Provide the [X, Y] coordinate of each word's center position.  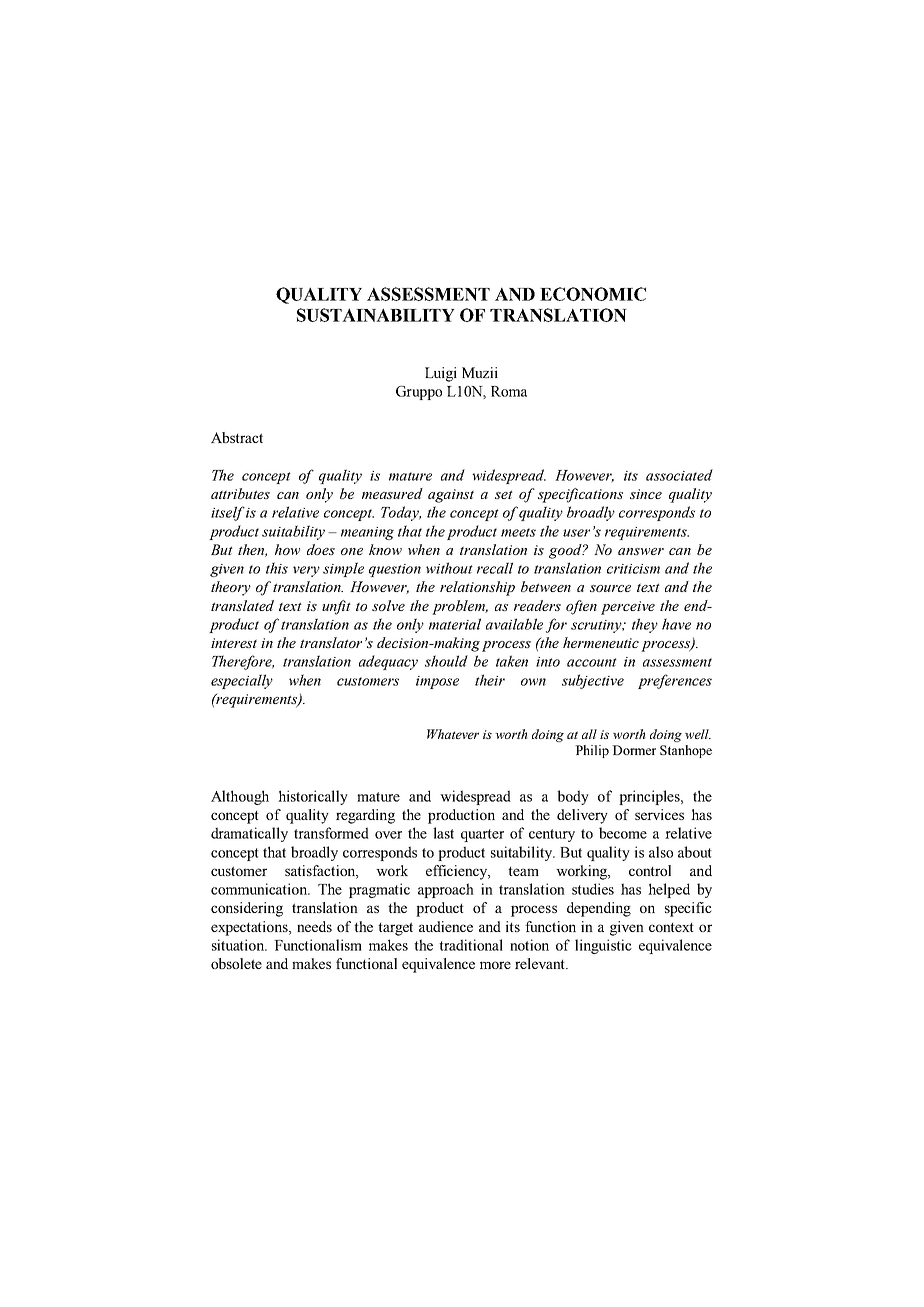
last [443, 833]
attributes [240, 493]
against [451, 496]
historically [313, 797]
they [645, 625]
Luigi [441, 374]
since [646, 494]
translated [242, 605]
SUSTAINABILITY [376, 315]
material [455, 624]
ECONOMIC [593, 294]
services [659, 814]
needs [314, 926]
